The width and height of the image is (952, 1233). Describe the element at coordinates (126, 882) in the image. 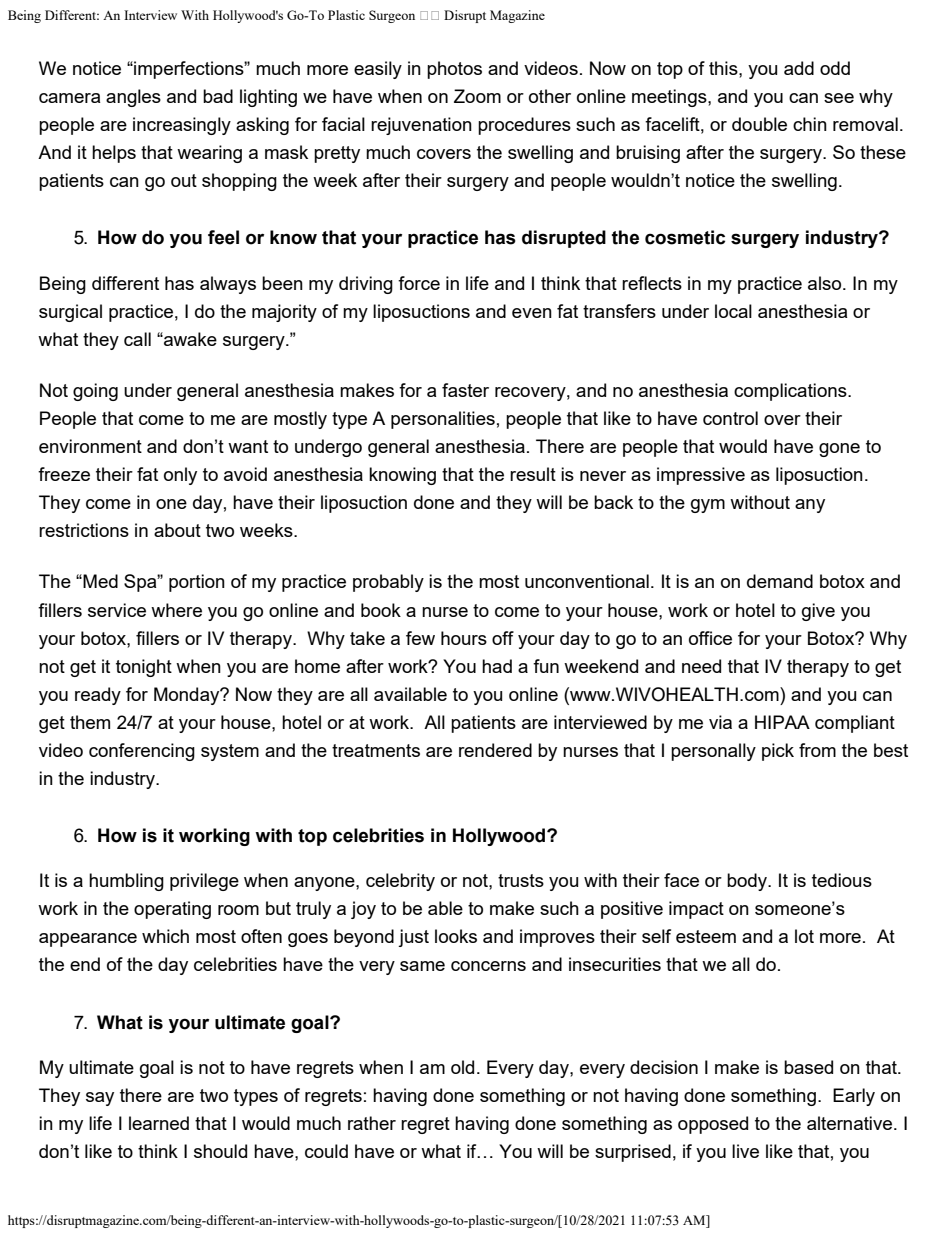

I see `humbling` at that location.
